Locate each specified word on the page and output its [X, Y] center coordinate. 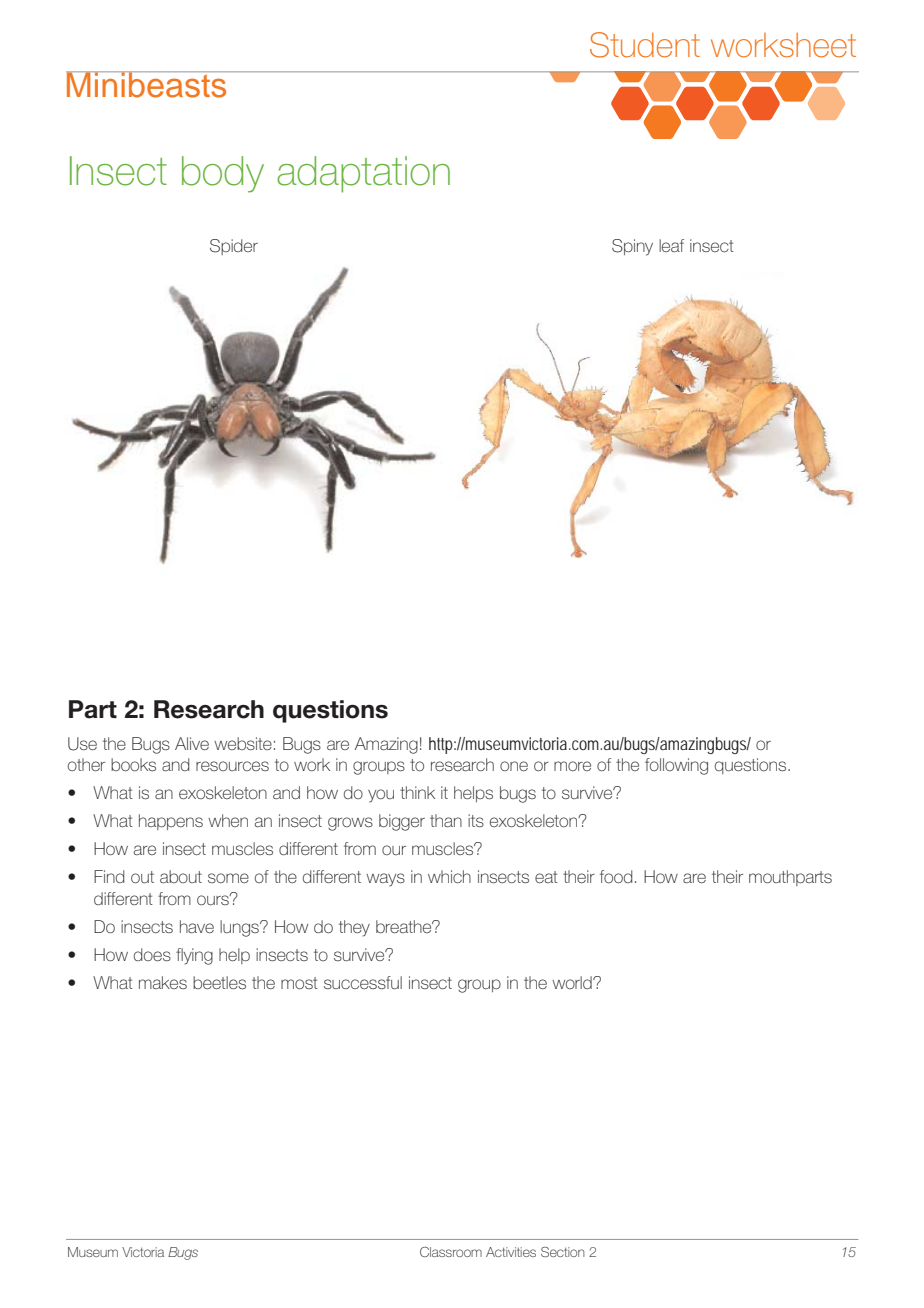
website [243, 743]
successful [363, 982]
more [572, 766]
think [417, 792]
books [133, 764]
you [381, 796]
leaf [671, 245]
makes [163, 982]
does [152, 954]
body [223, 174]
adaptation [363, 174]
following [676, 766]
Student [645, 45]
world [573, 982]
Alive [192, 743]
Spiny [632, 247]
